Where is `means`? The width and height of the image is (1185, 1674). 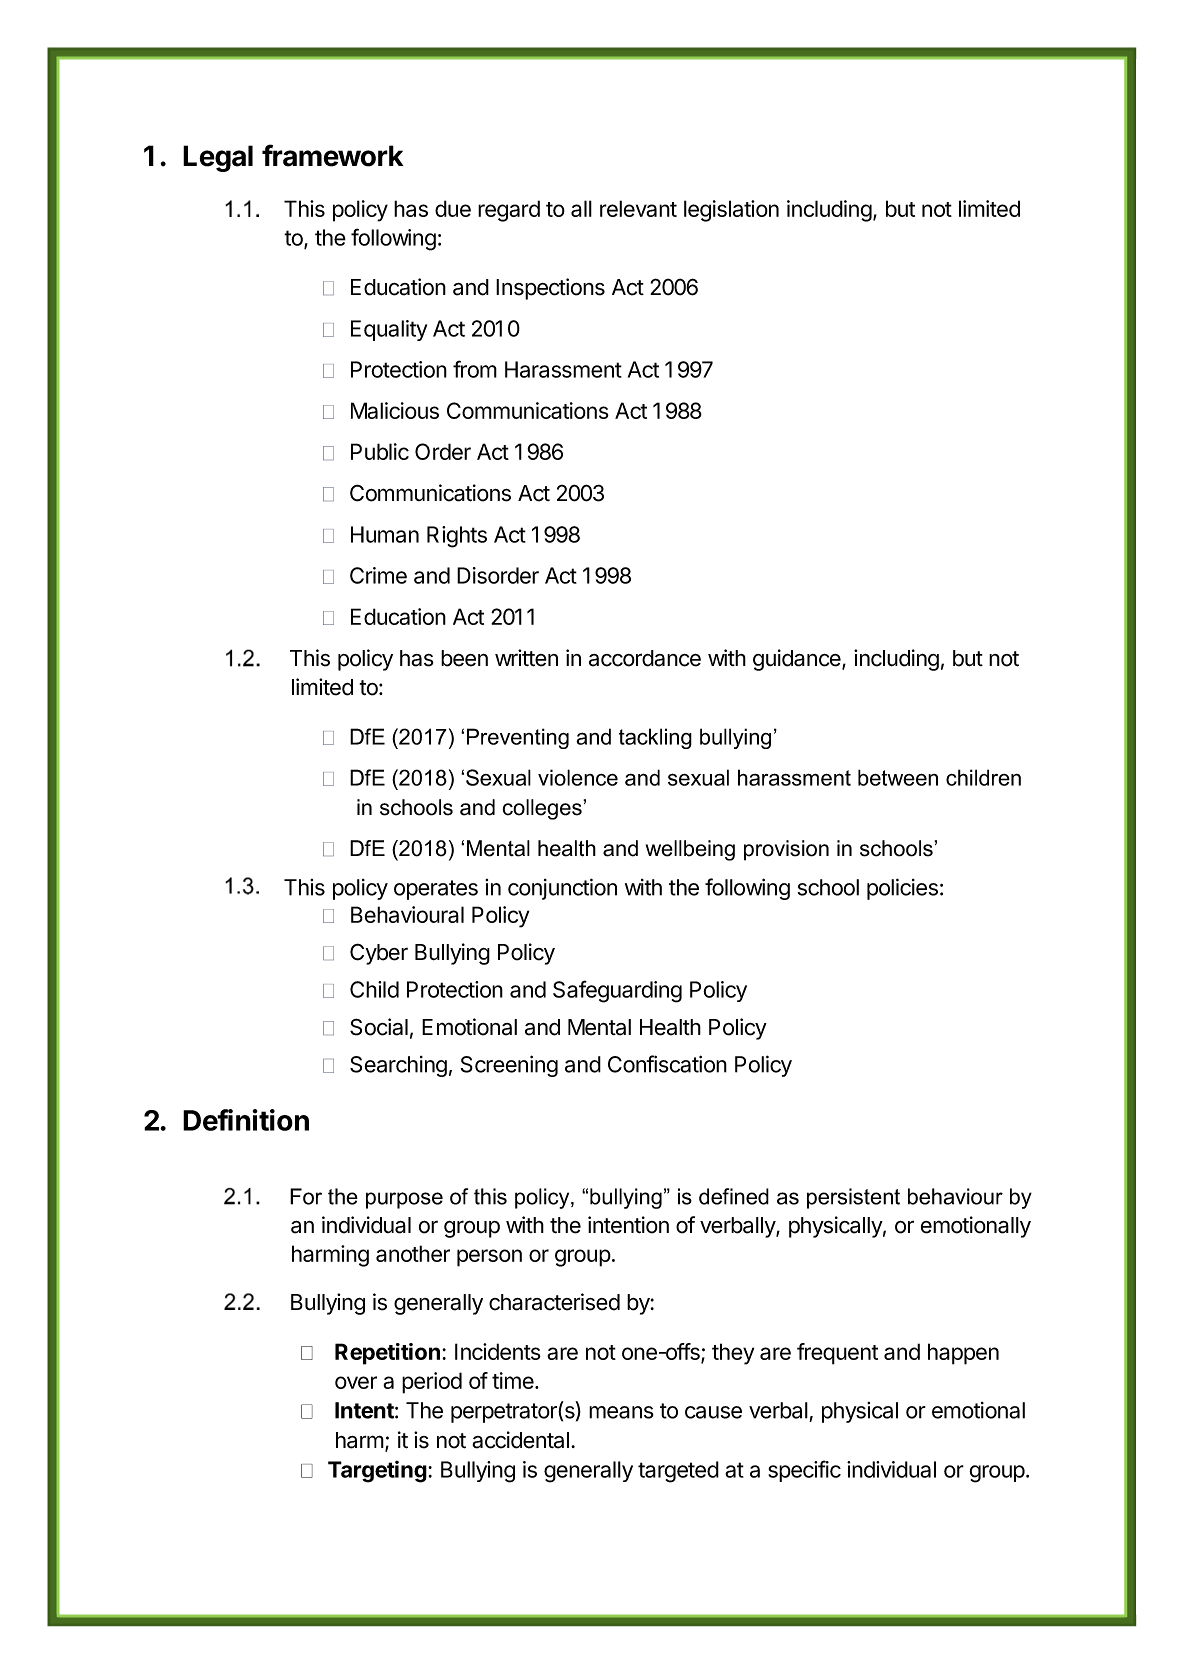 means is located at coordinates (621, 1412).
